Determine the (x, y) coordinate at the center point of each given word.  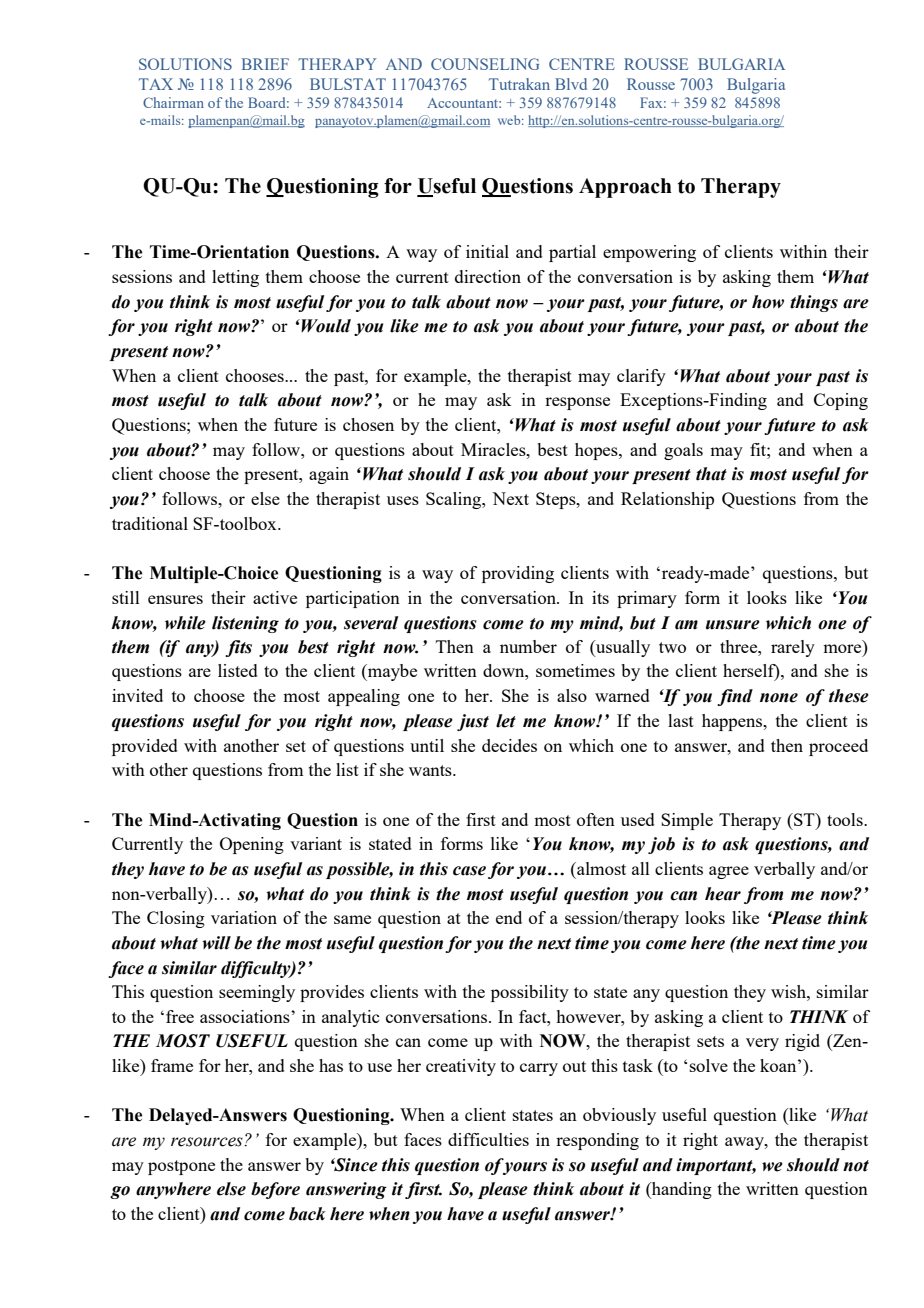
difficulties (488, 1139)
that (711, 474)
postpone (181, 1167)
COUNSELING (485, 64)
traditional (150, 523)
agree (729, 872)
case (469, 871)
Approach (625, 188)
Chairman (173, 102)
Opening (252, 845)
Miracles (494, 449)
